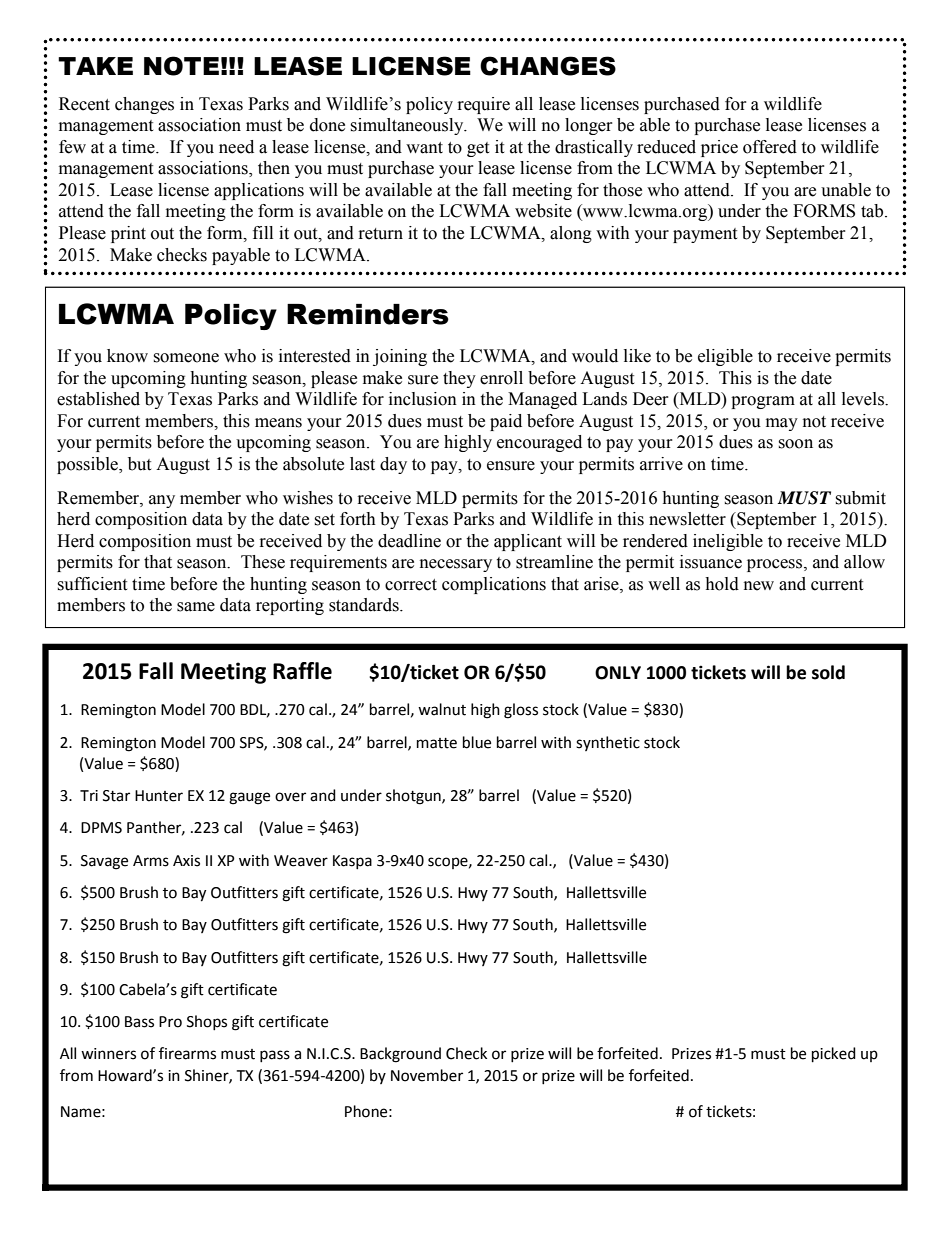  I want to click on same, so click(196, 607).
